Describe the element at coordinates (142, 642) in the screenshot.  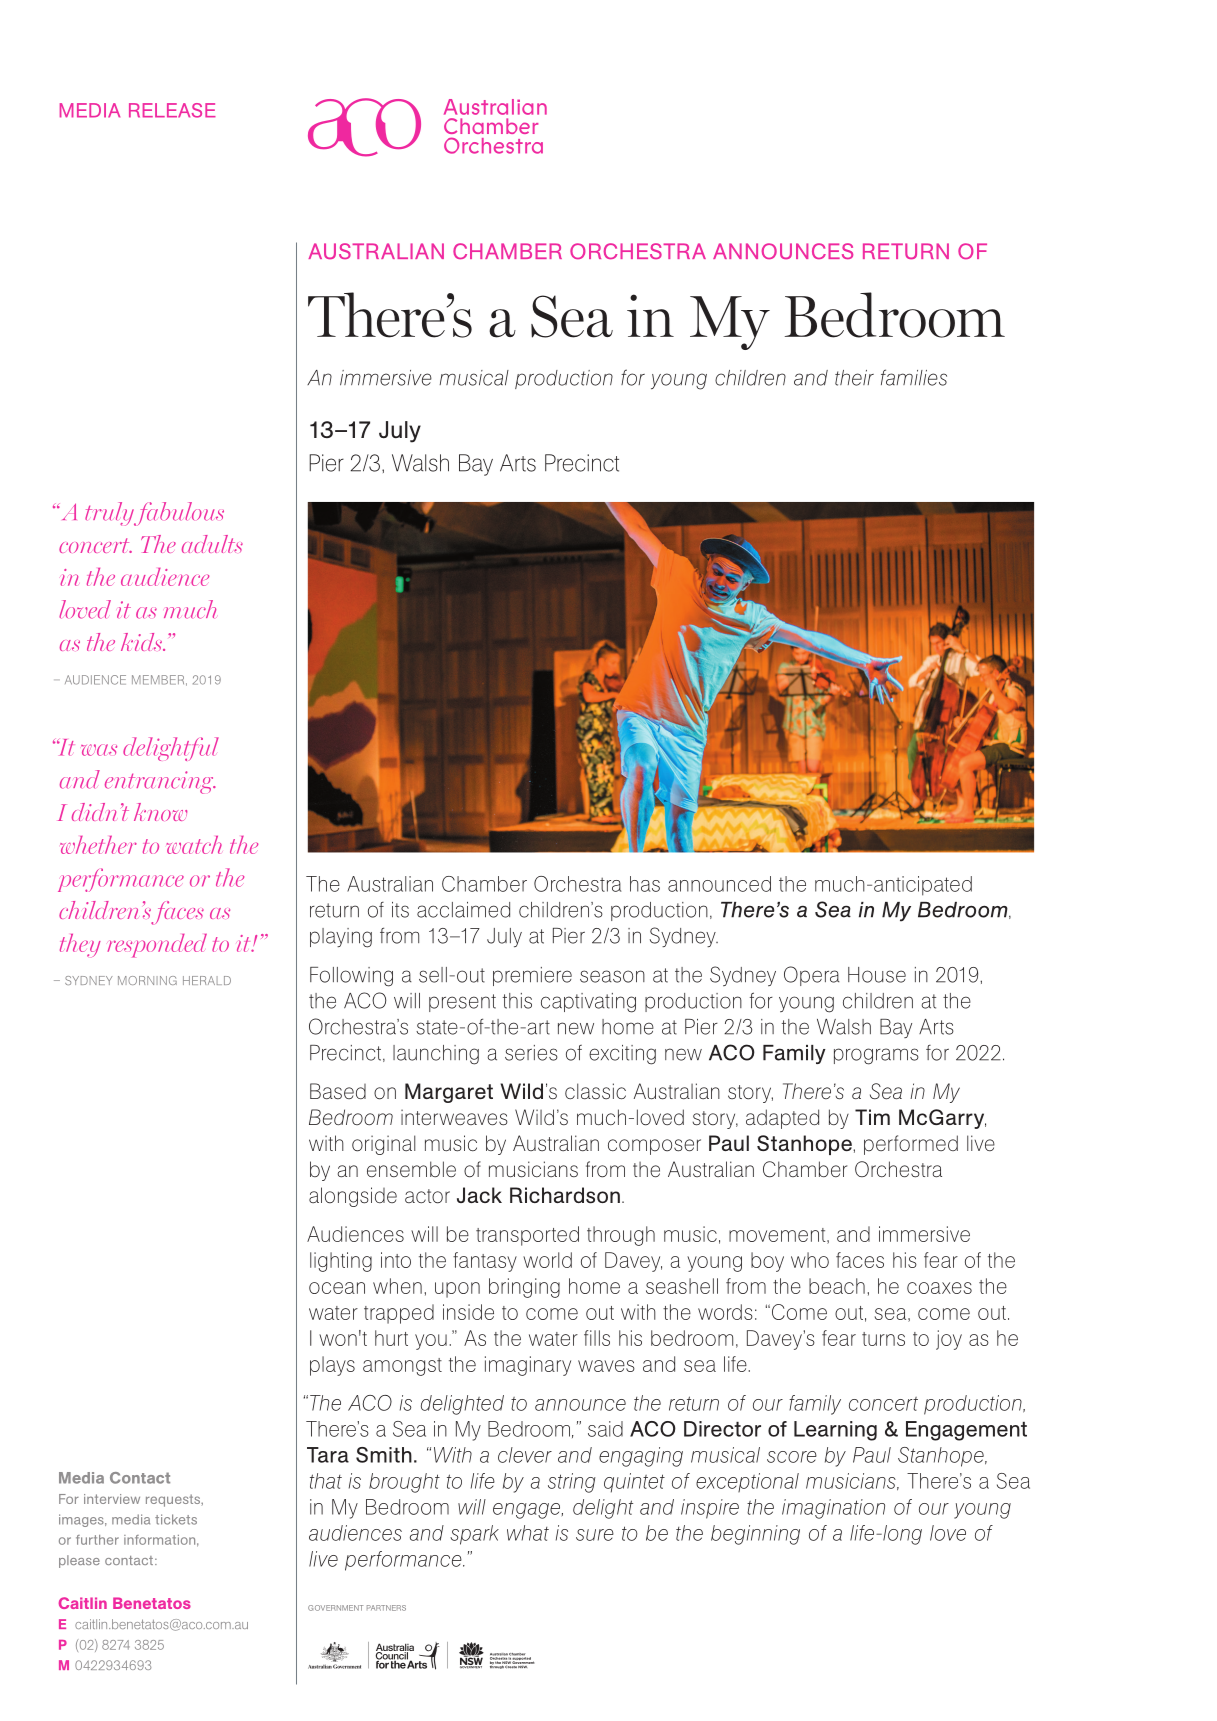
I see `kids` at that location.
